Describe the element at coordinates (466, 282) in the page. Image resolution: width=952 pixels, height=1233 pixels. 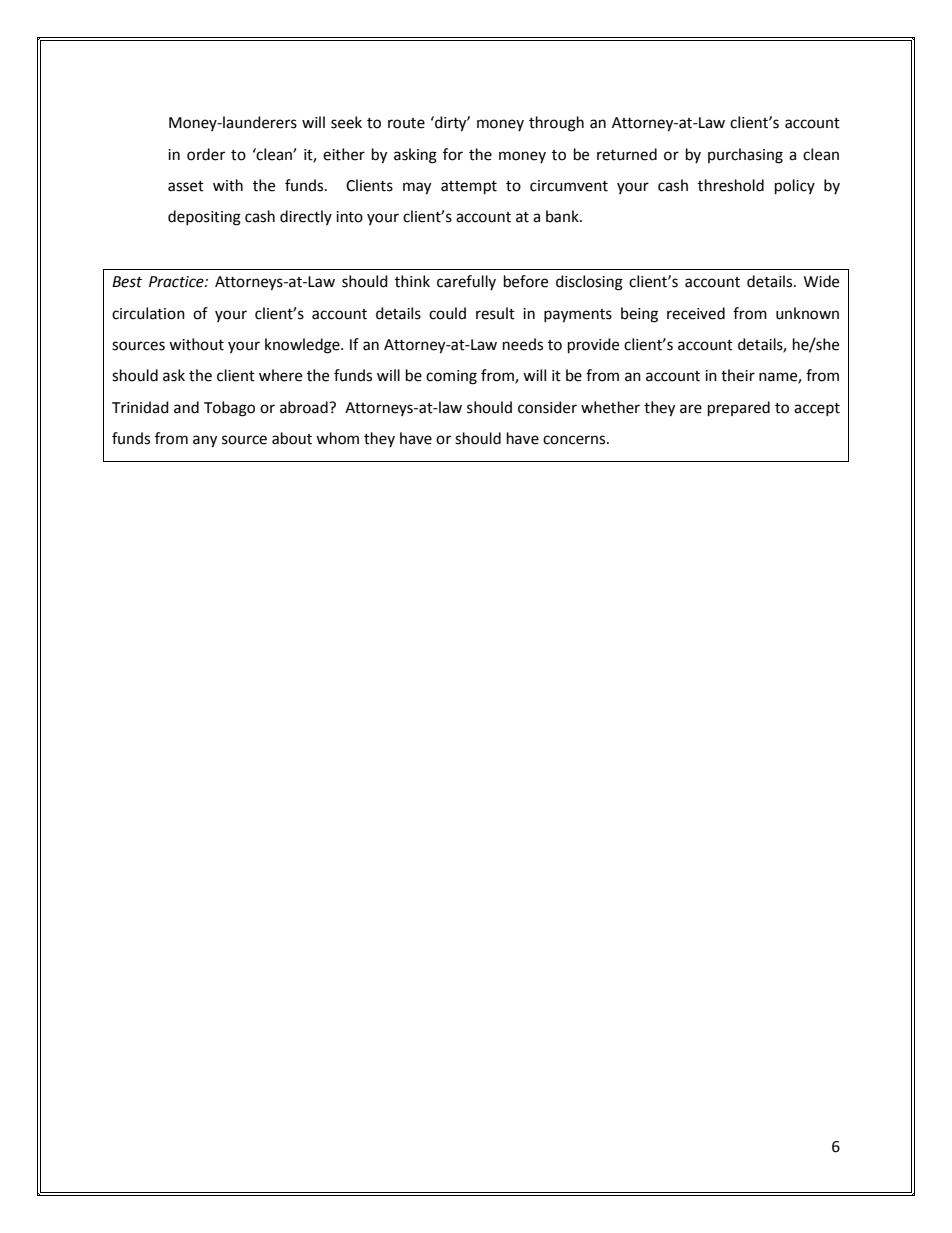
I see `carefully` at that location.
